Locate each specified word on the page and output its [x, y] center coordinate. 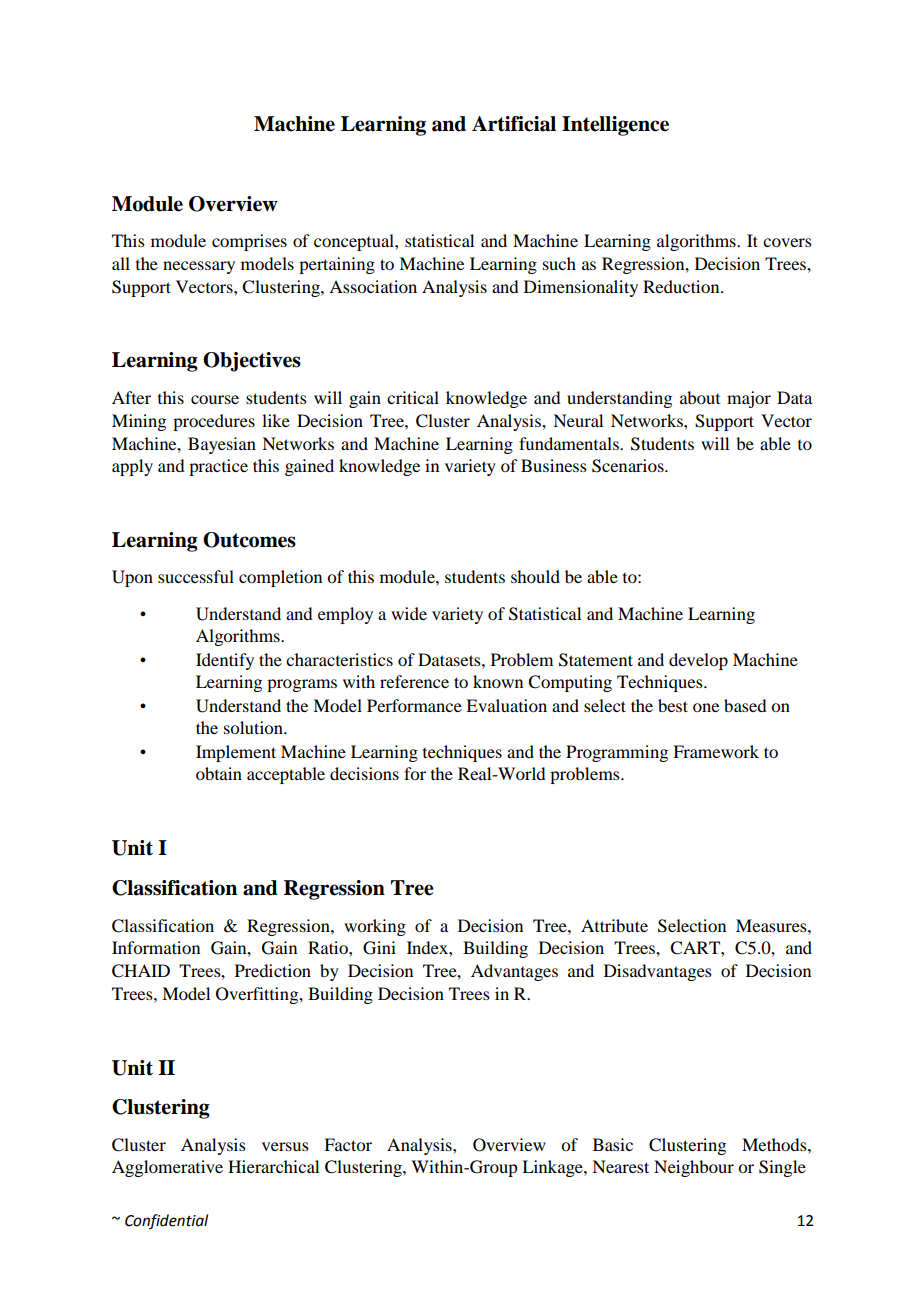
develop [698, 661]
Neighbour [694, 1168]
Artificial [514, 124]
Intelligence [615, 126]
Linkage [553, 1168]
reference [414, 681]
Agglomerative [167, 1168]
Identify [225, 661]
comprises [249, 242]
